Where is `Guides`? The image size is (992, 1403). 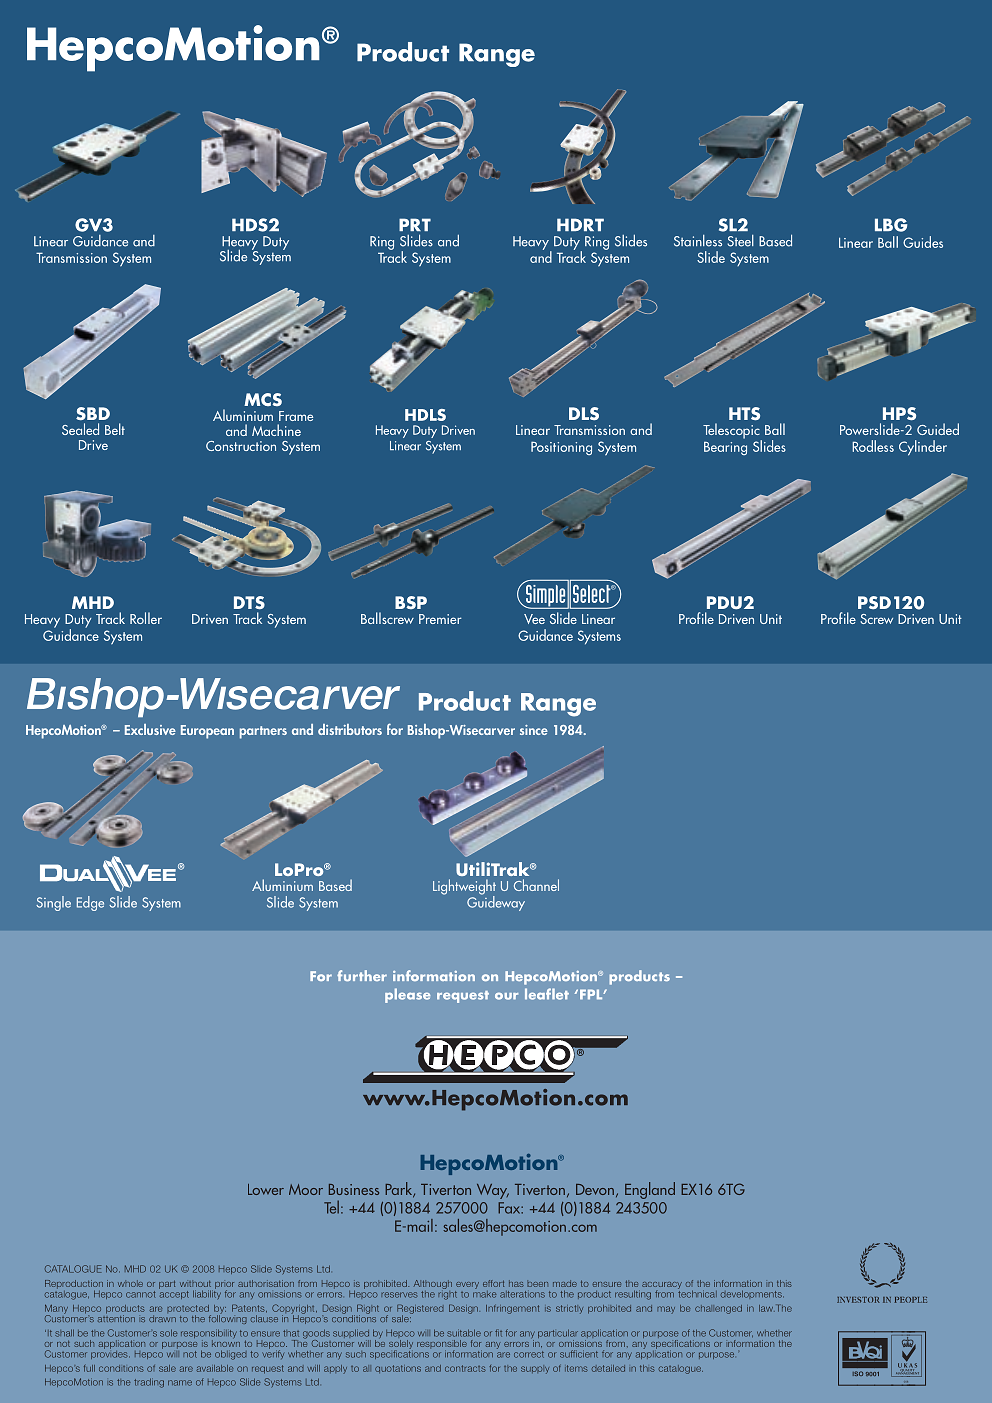
Guides is located at coordinates (923, 242).
